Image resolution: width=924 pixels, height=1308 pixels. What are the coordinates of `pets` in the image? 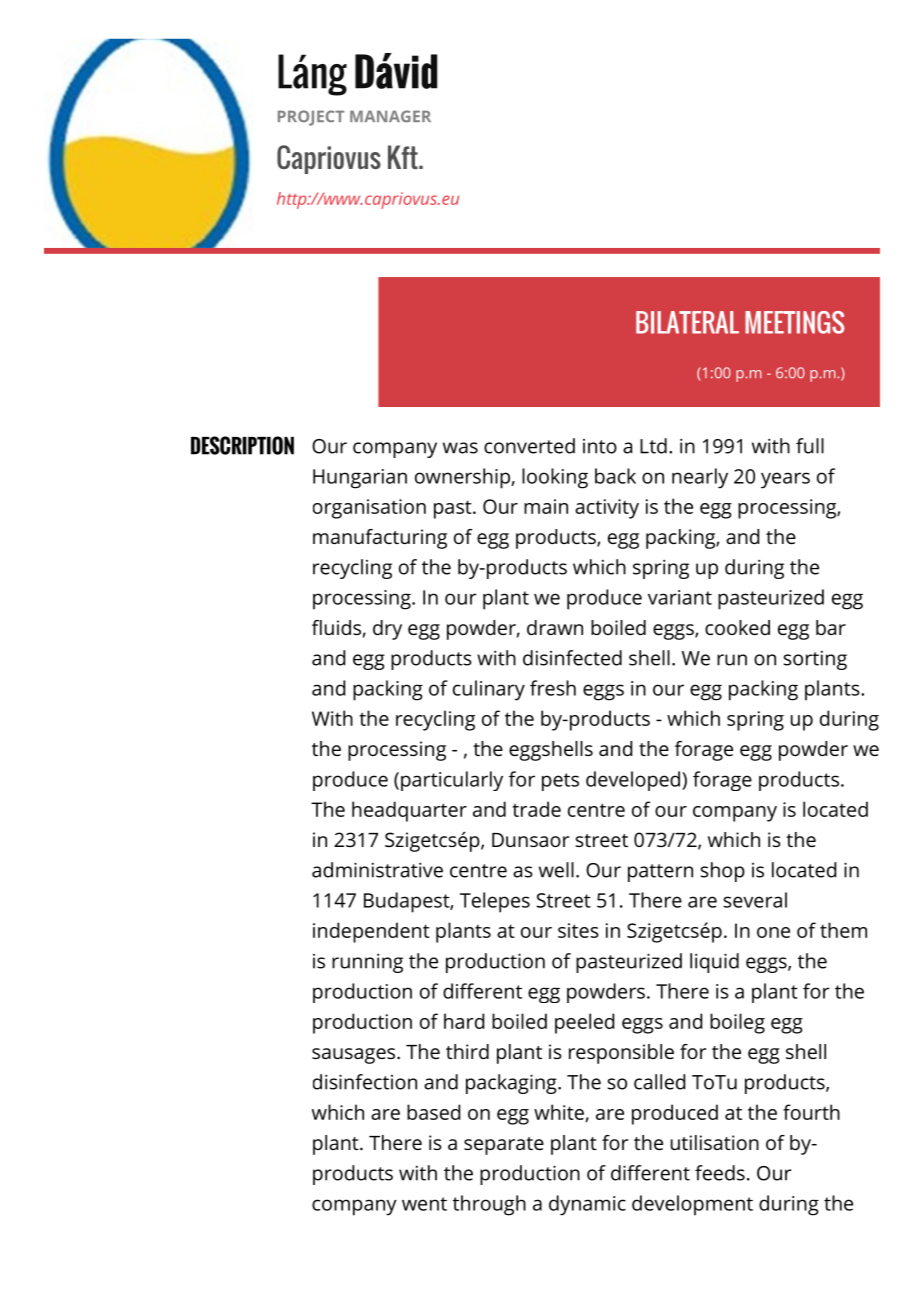 It's located at (560, 782).
